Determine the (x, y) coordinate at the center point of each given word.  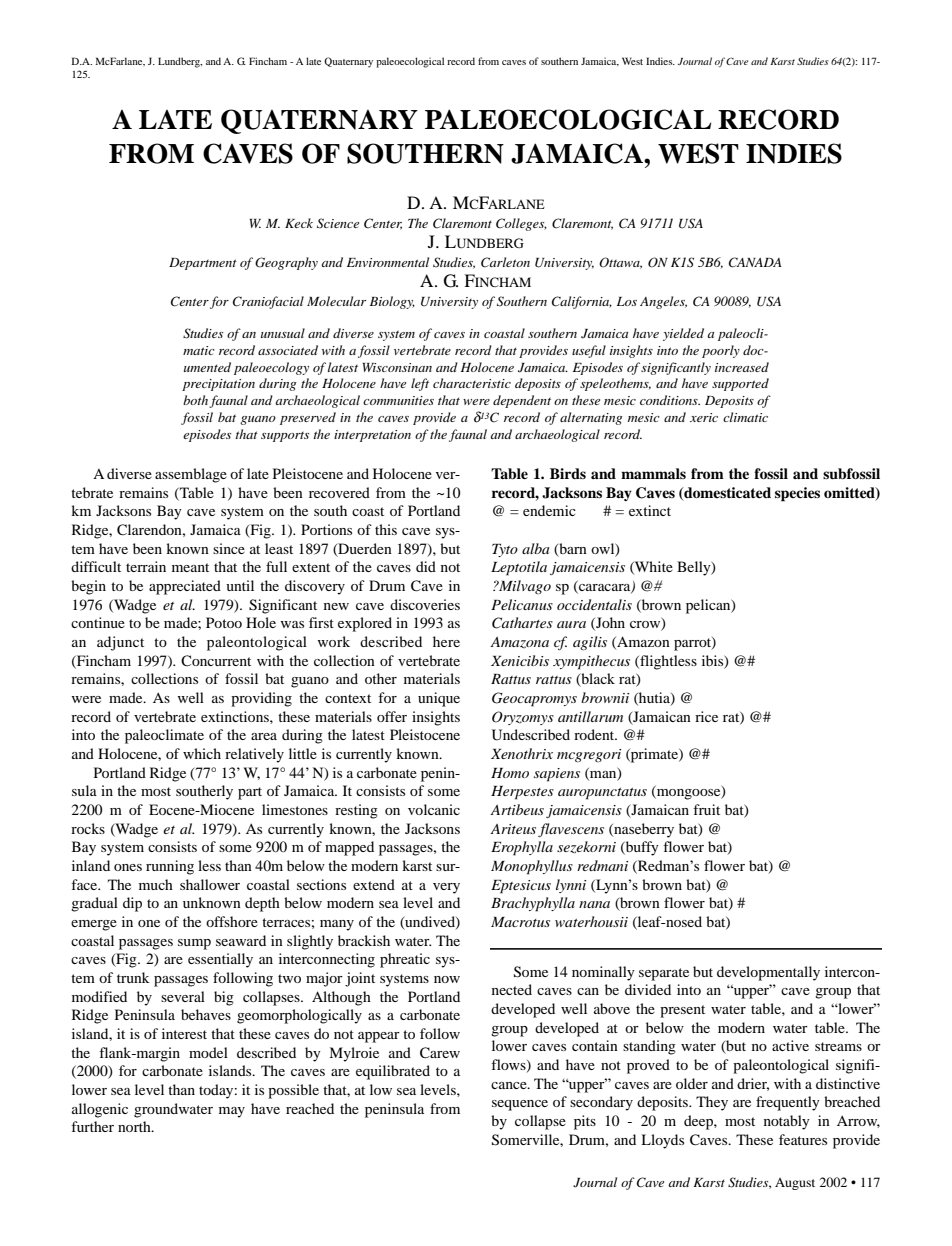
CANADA (755, 262)
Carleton (505, 262)
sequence (520, 1105)
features (803, 1139)
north (135, 1126)
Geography (286, 263)
